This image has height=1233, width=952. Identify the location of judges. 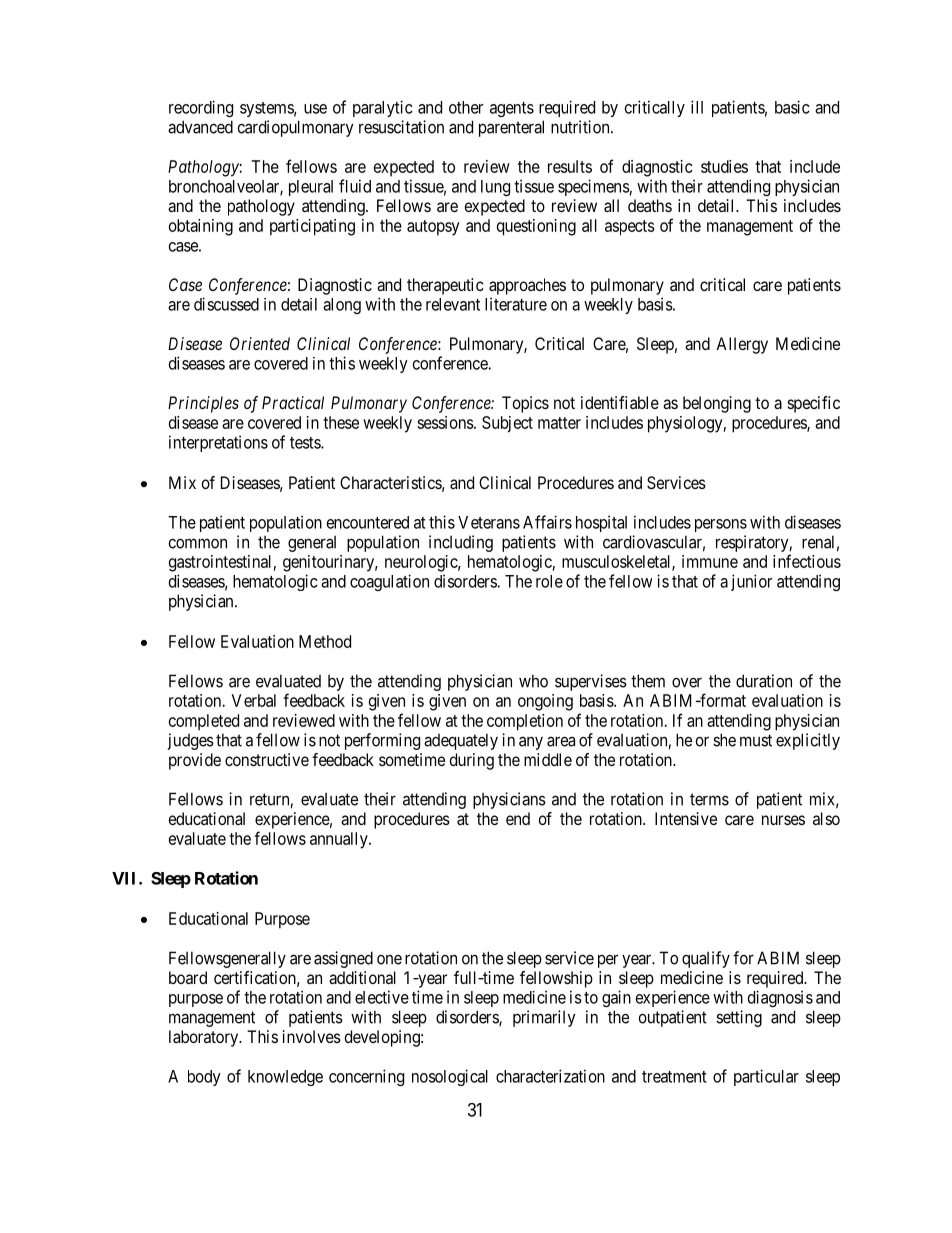
(191, 741).
